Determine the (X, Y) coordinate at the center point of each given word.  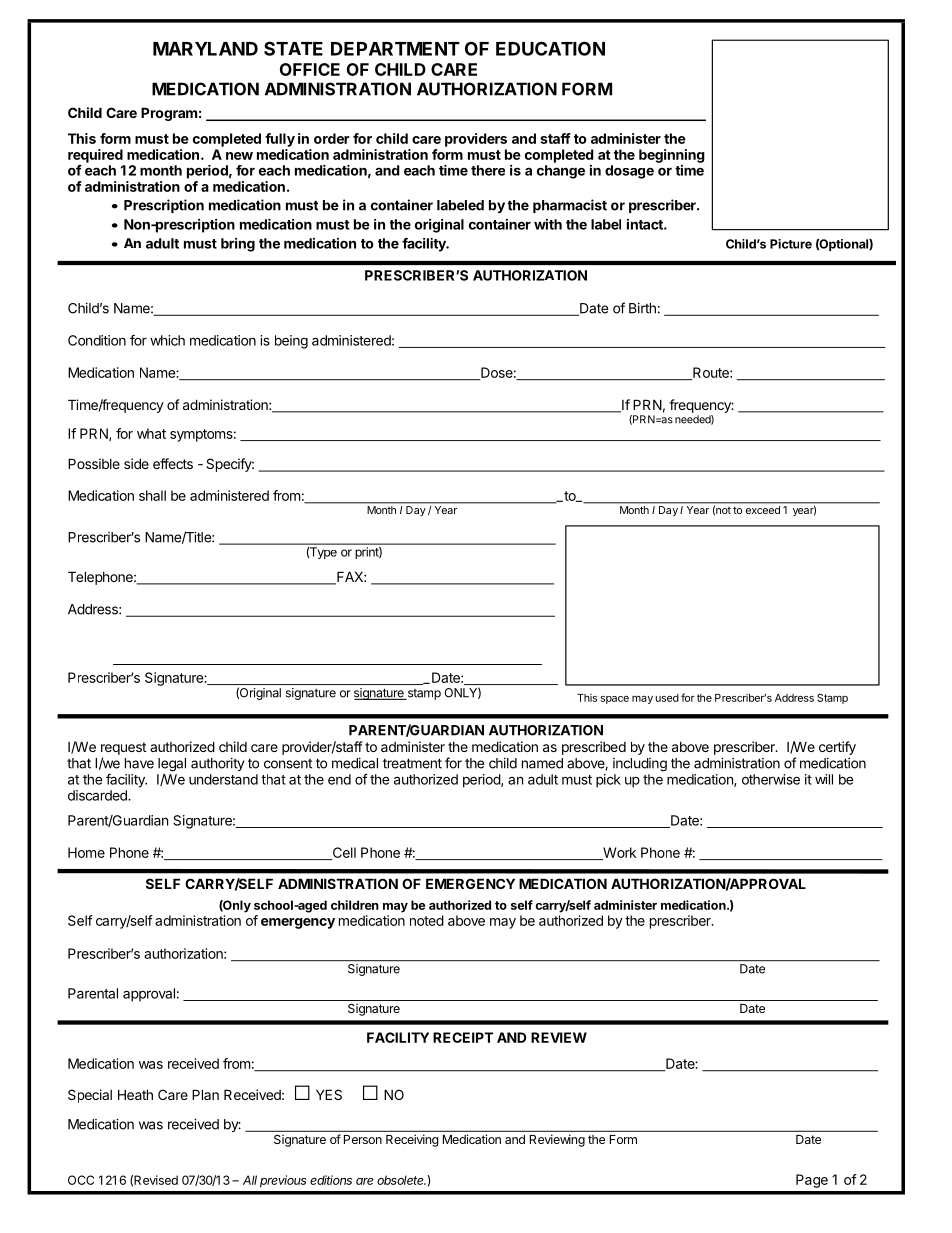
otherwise (771, 779)
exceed (763, 510)
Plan (205, 1094)
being (291, 342)
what (151, 433)
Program (169, 114)
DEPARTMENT (395, 49)
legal (172, 765)
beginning (672, 156)
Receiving (412, 1140)
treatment (412, 763)
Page (812, 1181)
